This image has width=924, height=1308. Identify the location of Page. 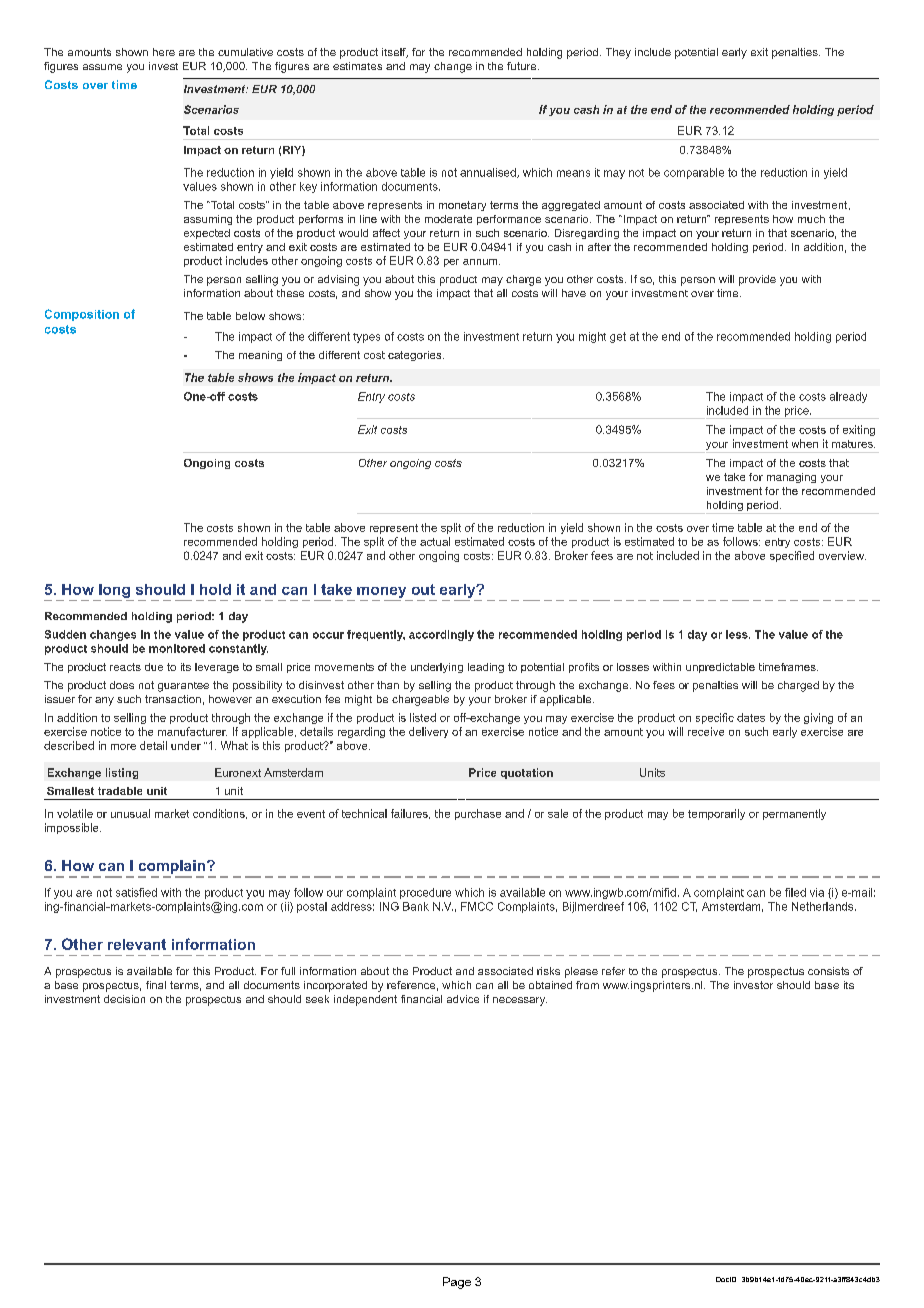
(457, 1283).
